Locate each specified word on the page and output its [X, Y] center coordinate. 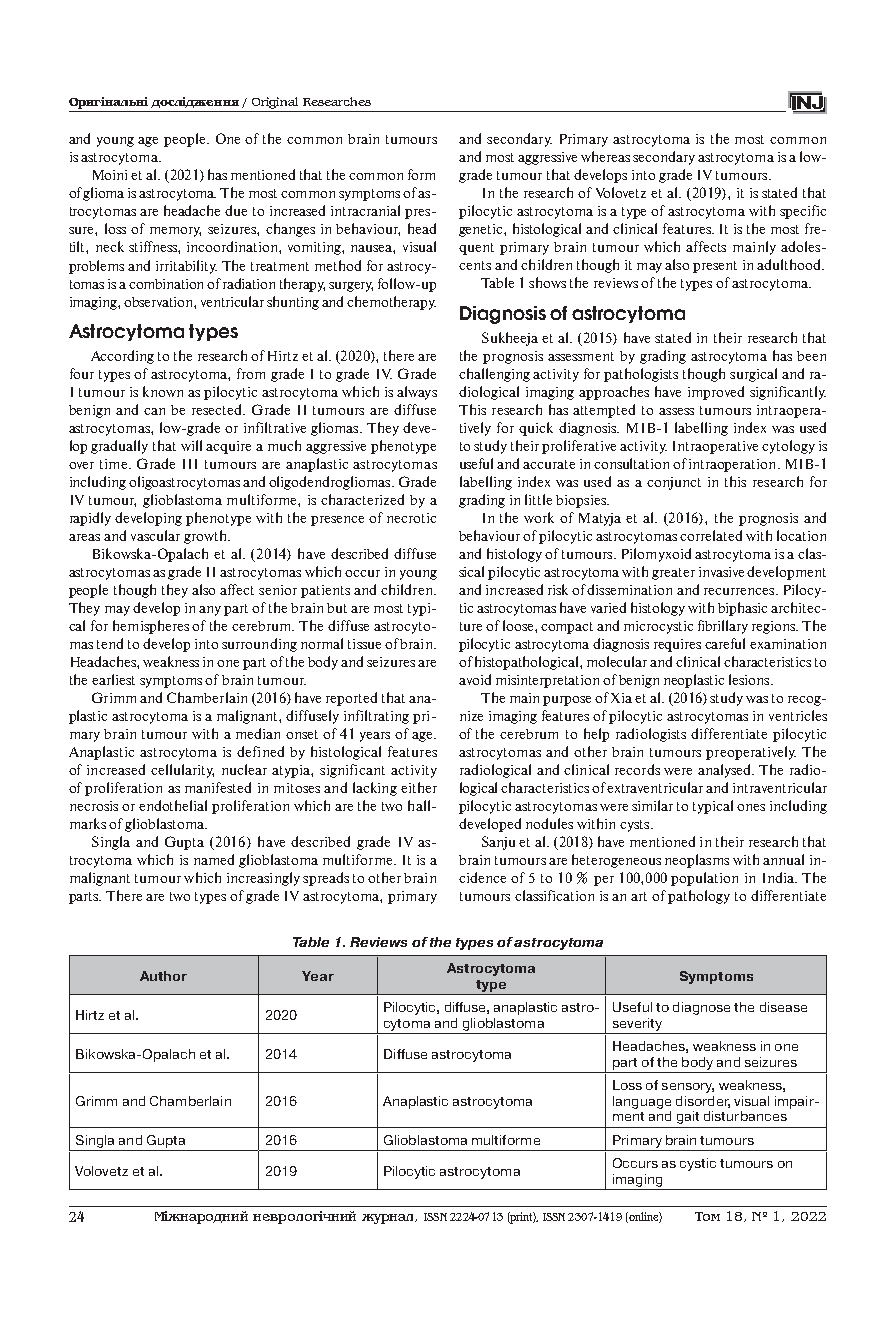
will [191, 445]
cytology [788, 447]
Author [163, 976]
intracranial [365, 210]
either [419, 787]
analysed [725, 771]
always [417, 393]
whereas [605, 156]
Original [275, 103]
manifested [218, 787]
